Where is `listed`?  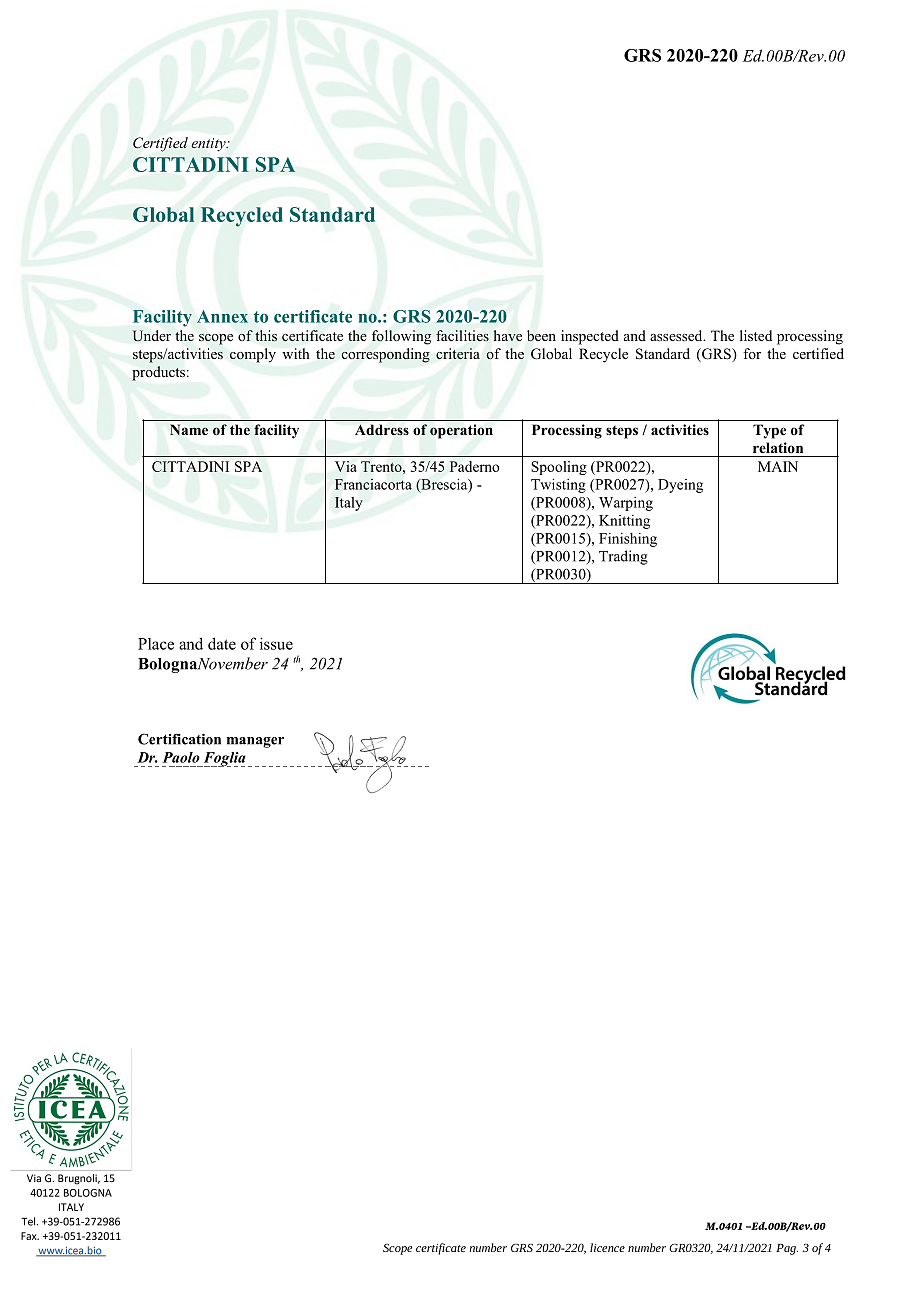
listed is located at coordinates (756, 335).
